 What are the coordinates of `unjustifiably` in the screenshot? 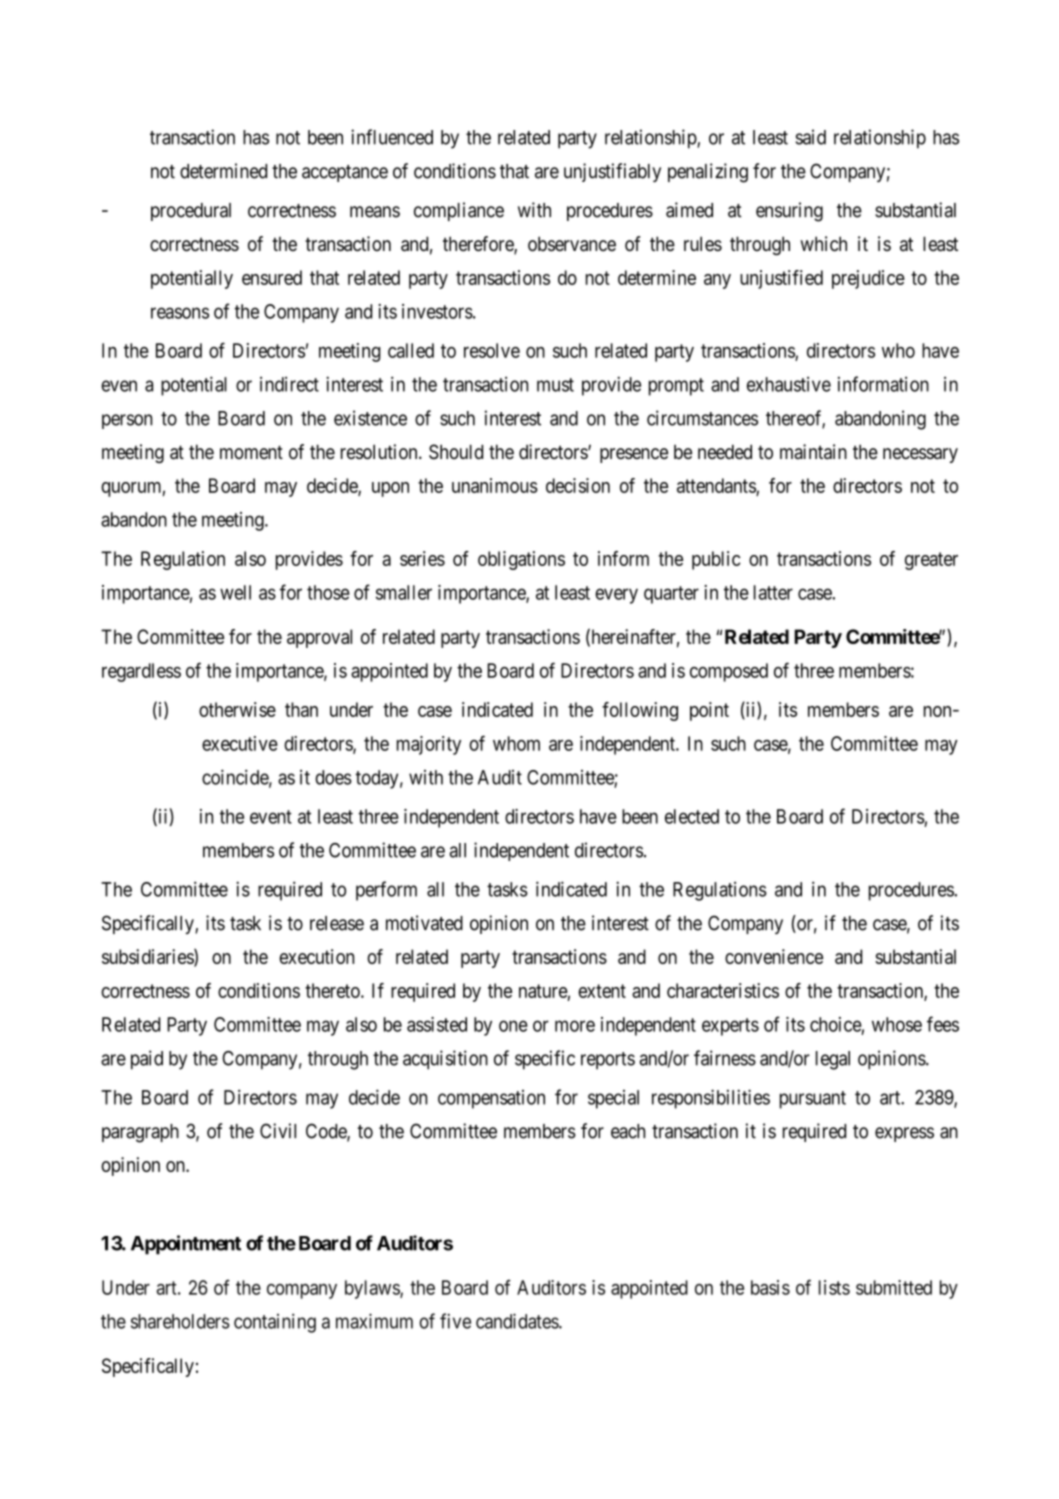 It's located at (612, 172).
